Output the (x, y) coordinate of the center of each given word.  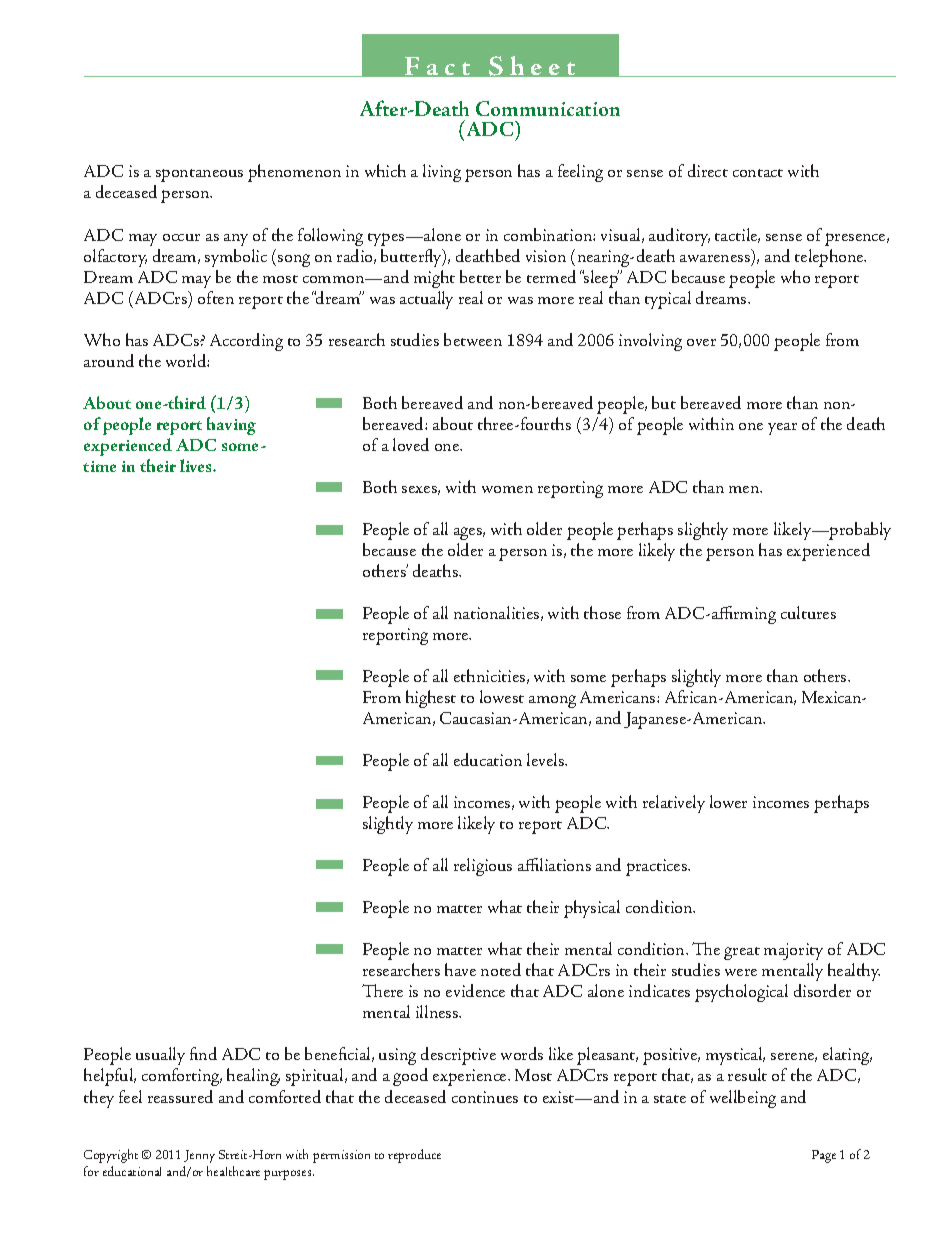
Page (824, 1156)
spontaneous (199, 175)
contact (758, 173)
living (442, 173)
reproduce (414, 1156)
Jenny (199, 1156)
